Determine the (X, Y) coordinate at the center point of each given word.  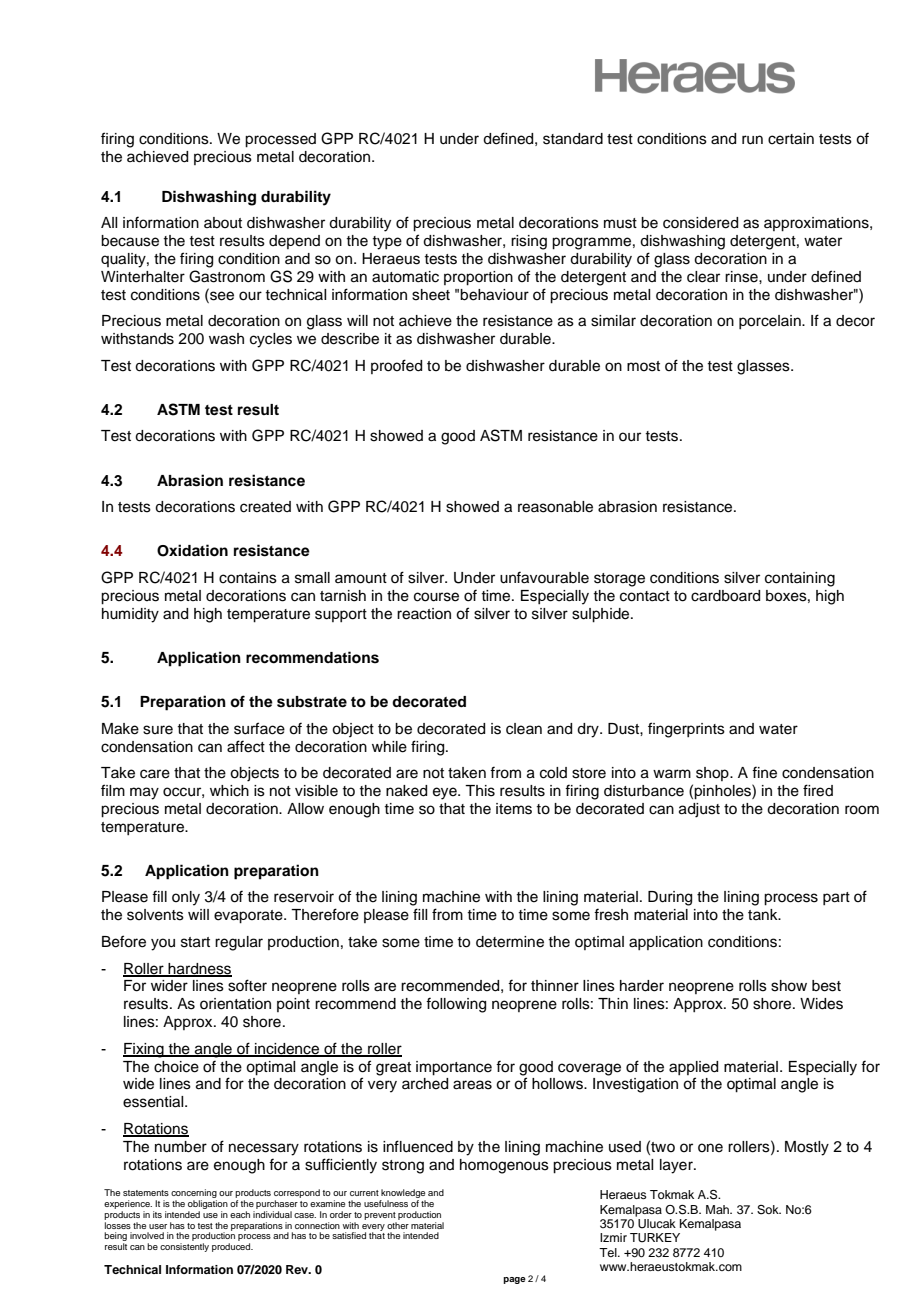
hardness (199, 969)
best (826, 986)
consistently (184, 1247)
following (456, 1005)
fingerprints (686, 730)
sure (158, 730)
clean (524, 729)
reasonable (555, 507)
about (223, 223)
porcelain (771, 322)
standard (573, 139)
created (265, 507)
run (752, 140)
